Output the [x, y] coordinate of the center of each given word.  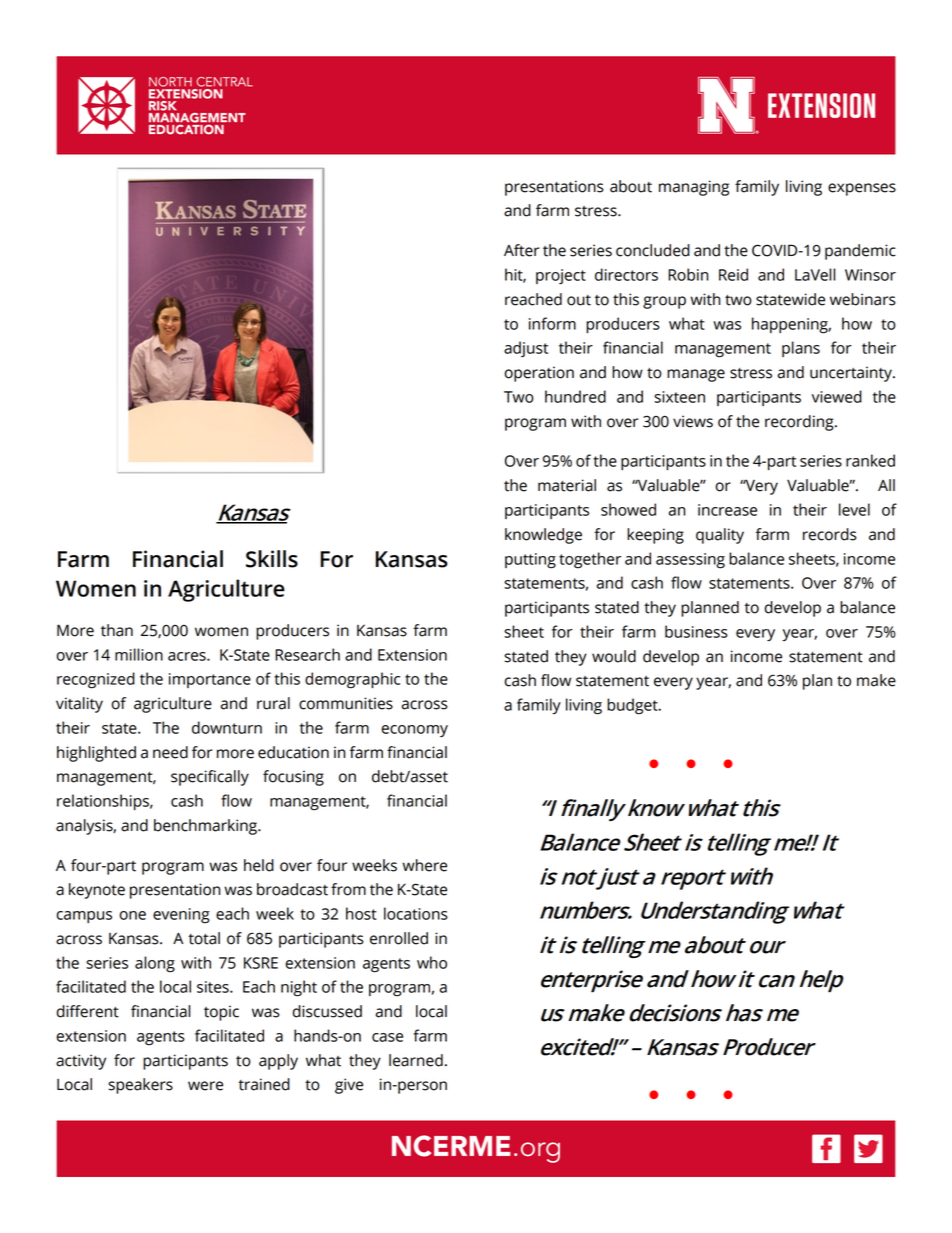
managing [694, 188]
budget [633, 706]
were [205, 1086]
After [521, 250]
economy [414, 731]
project [561, 277]
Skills [272, 559]
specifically [210, 778]
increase [727, 510]
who [432, 962]
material [567, 485]
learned [416, 1060]
